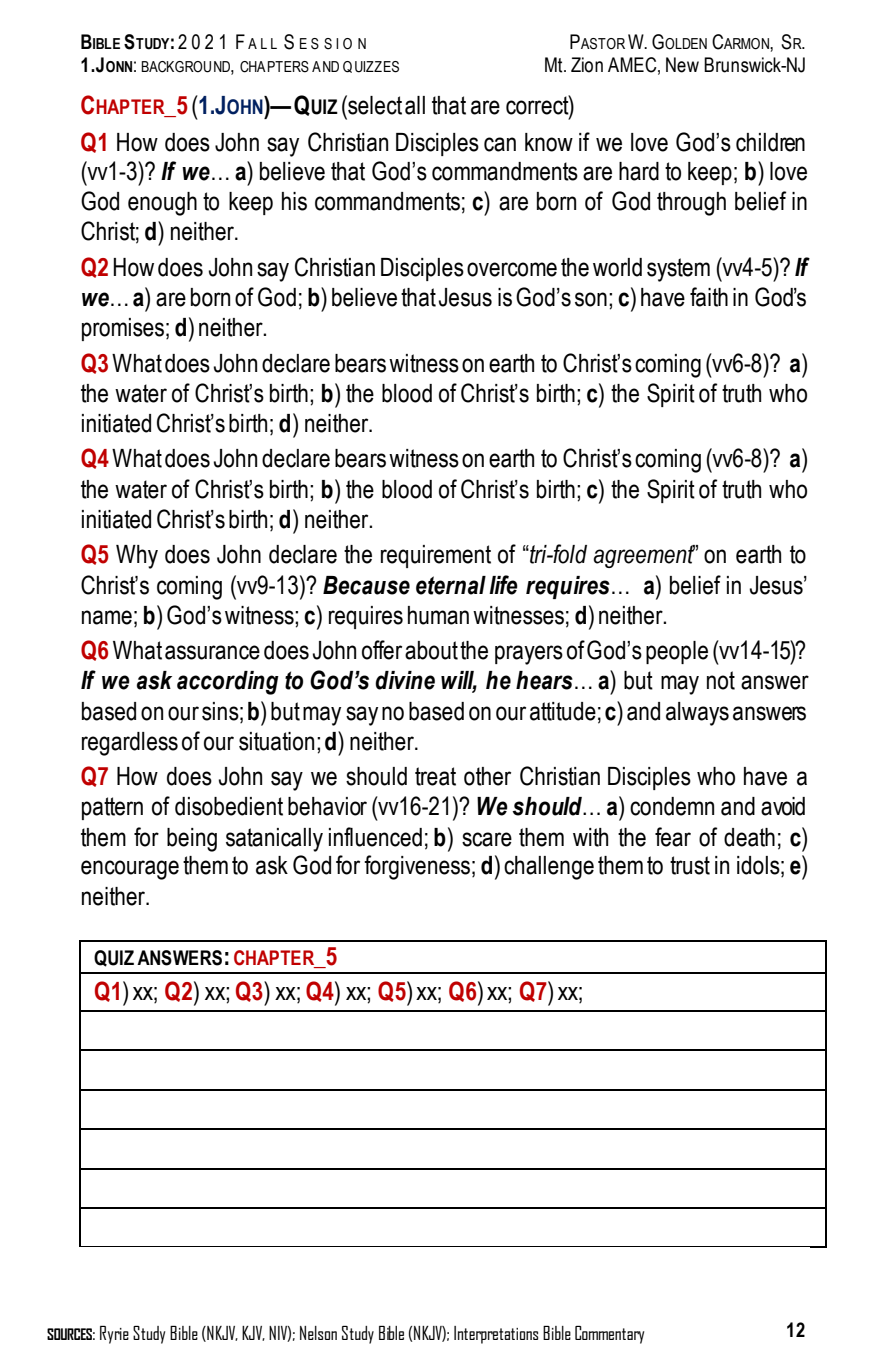  I want to click on enough, so click(162, 204).
